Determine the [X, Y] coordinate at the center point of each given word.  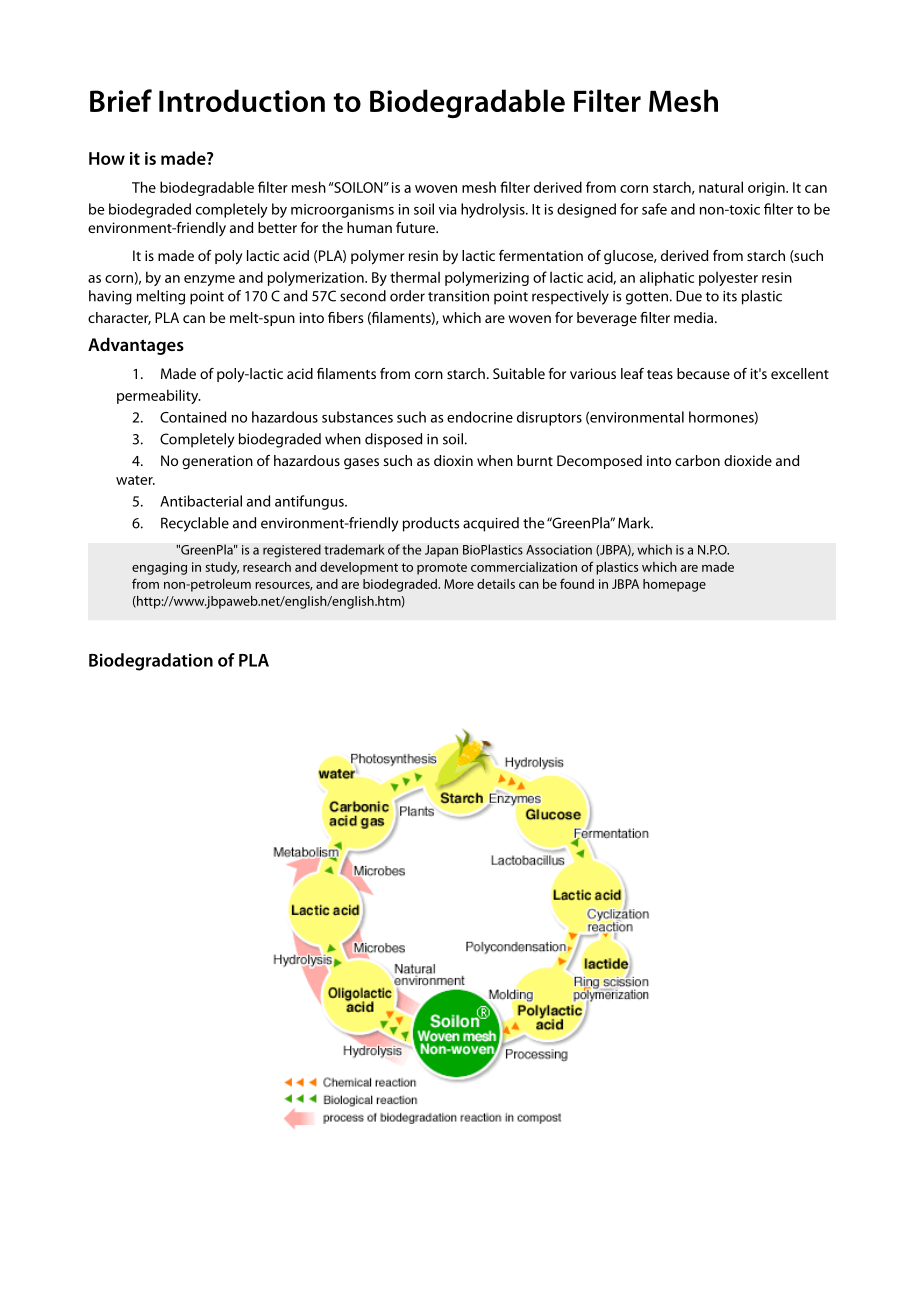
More [459, 584]
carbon [697, 460]
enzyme [209, 280]
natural [721, 187]
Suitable [519, 373]
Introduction [242, 100]
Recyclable [195, 524]
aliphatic [667, 278]
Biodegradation [151, 662]
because [703, 373]
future [416, 227]
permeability [159, 396]
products [431, 524]
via [448, 209]
